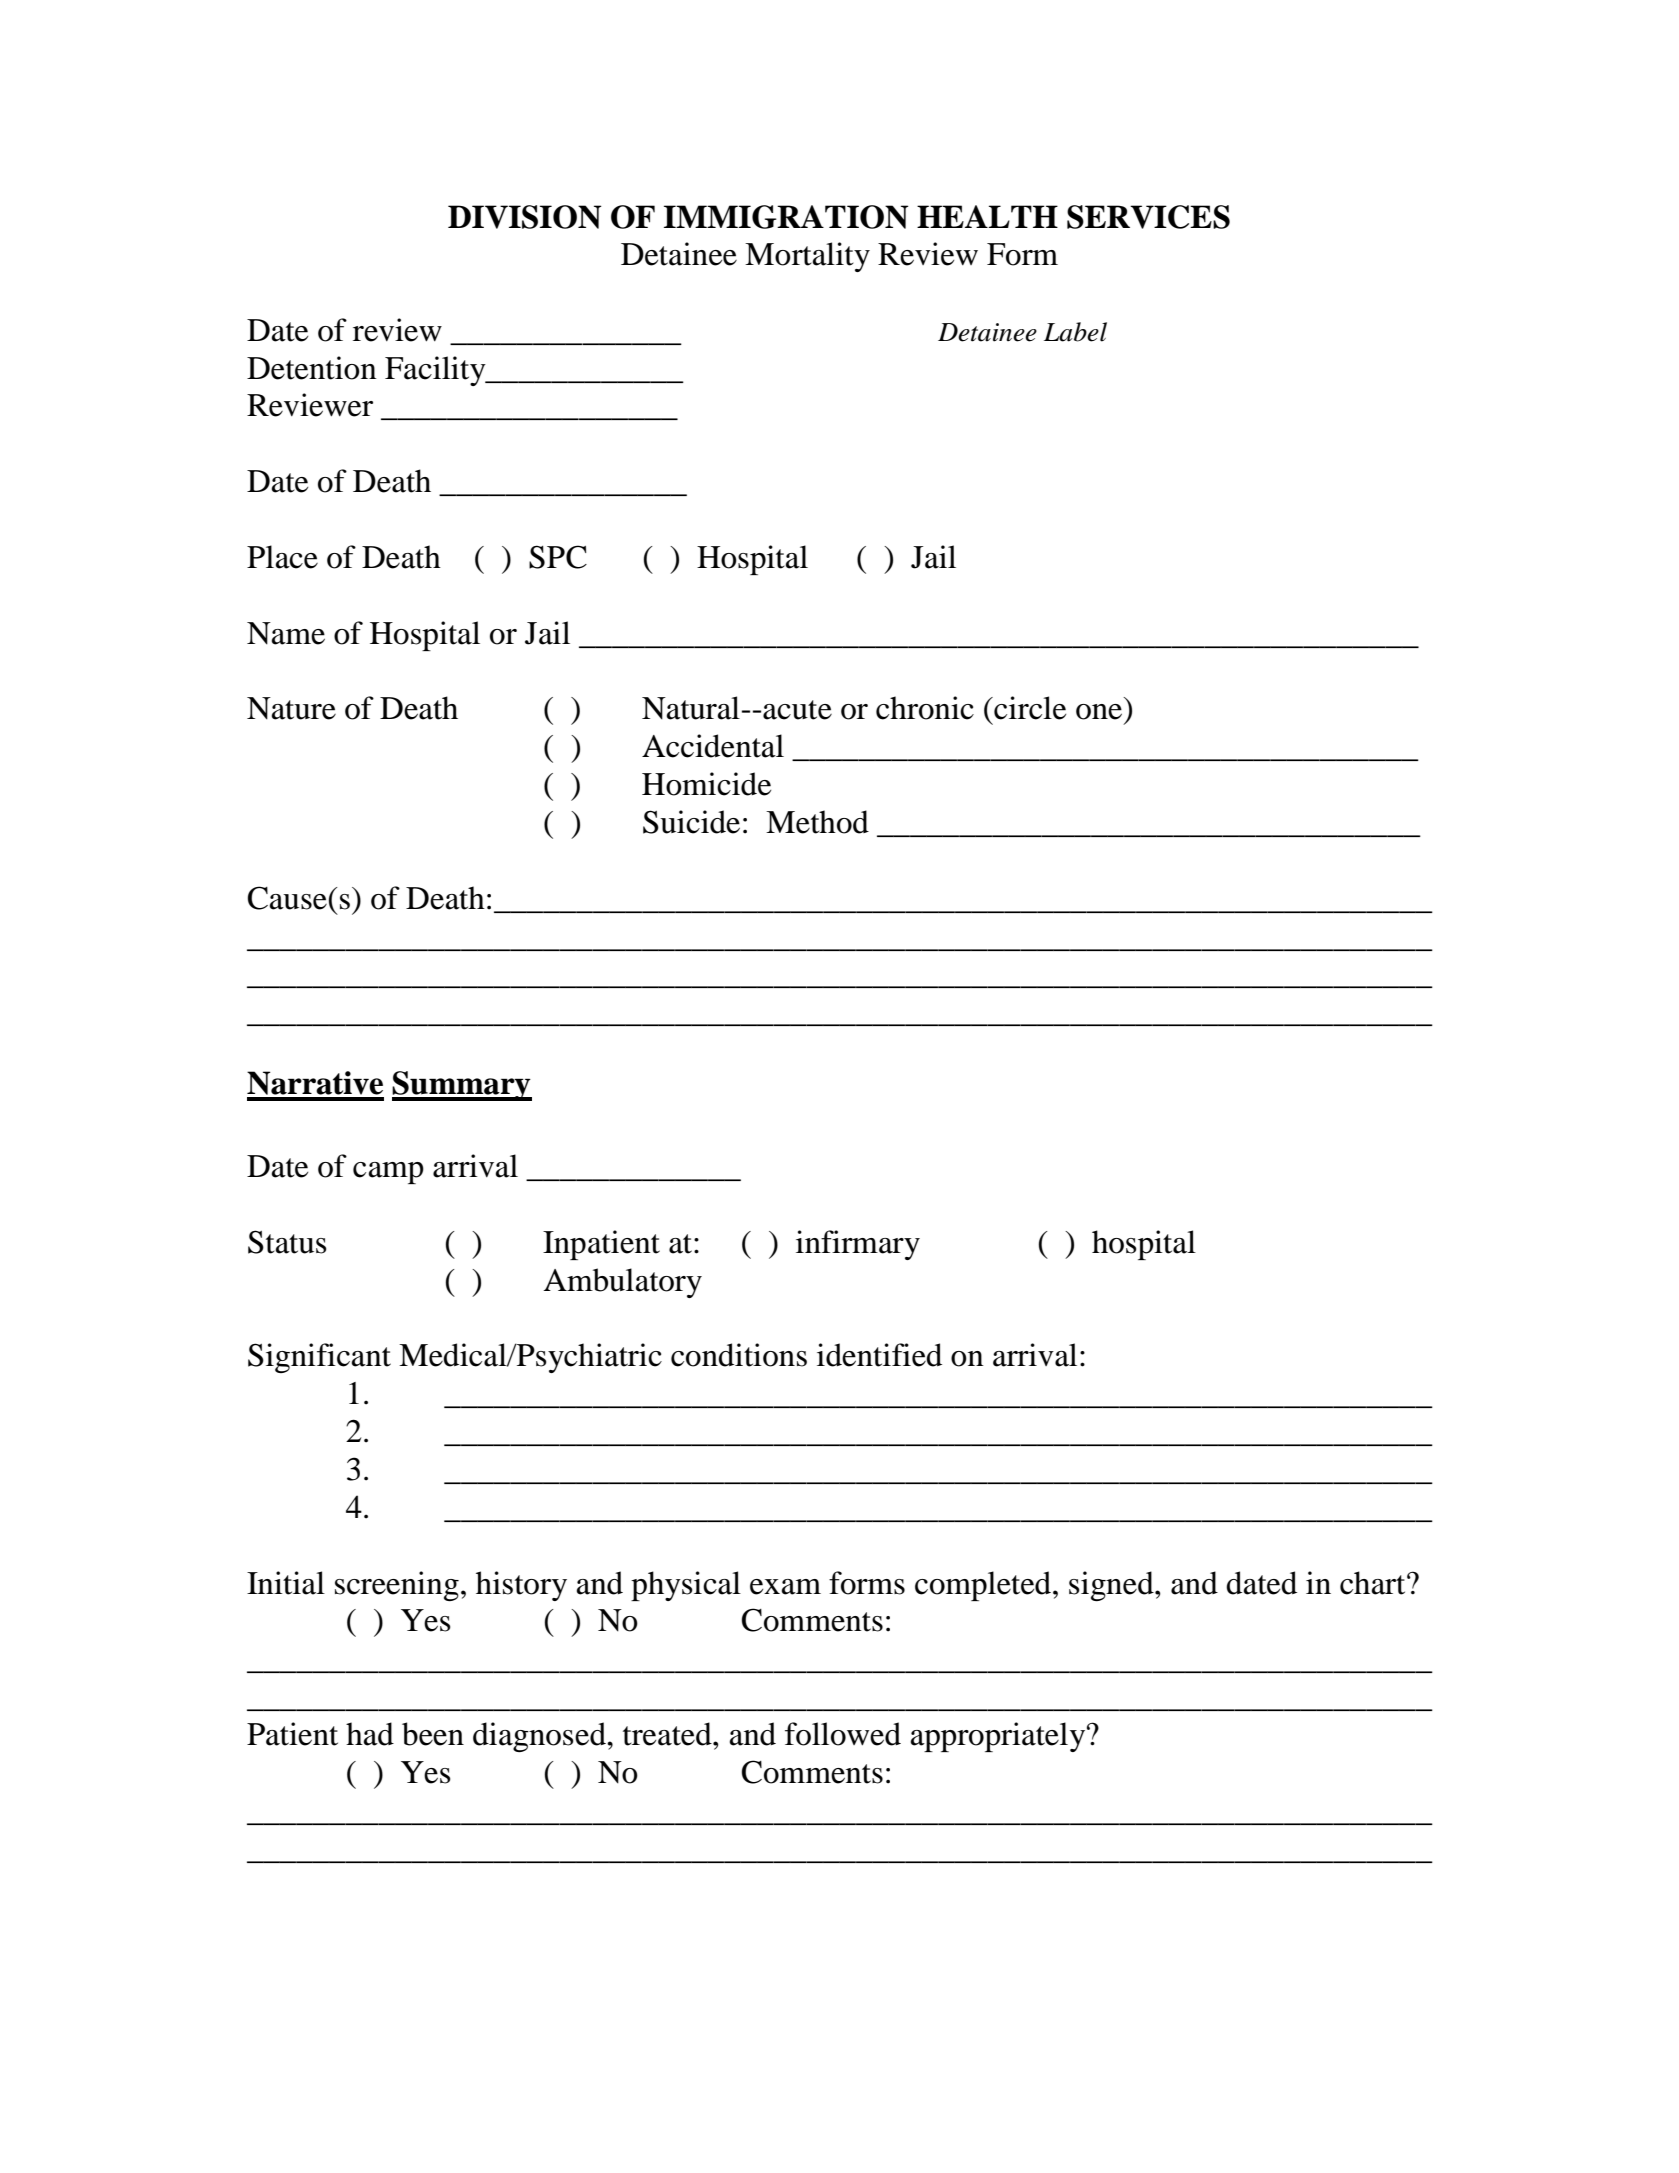 The height and width of the screenshot is (2173, 1679). What do you see at coordinates (786, 217) in the screenshot?
I see `IMMIGRATION` at bounding box center [786, 217].
